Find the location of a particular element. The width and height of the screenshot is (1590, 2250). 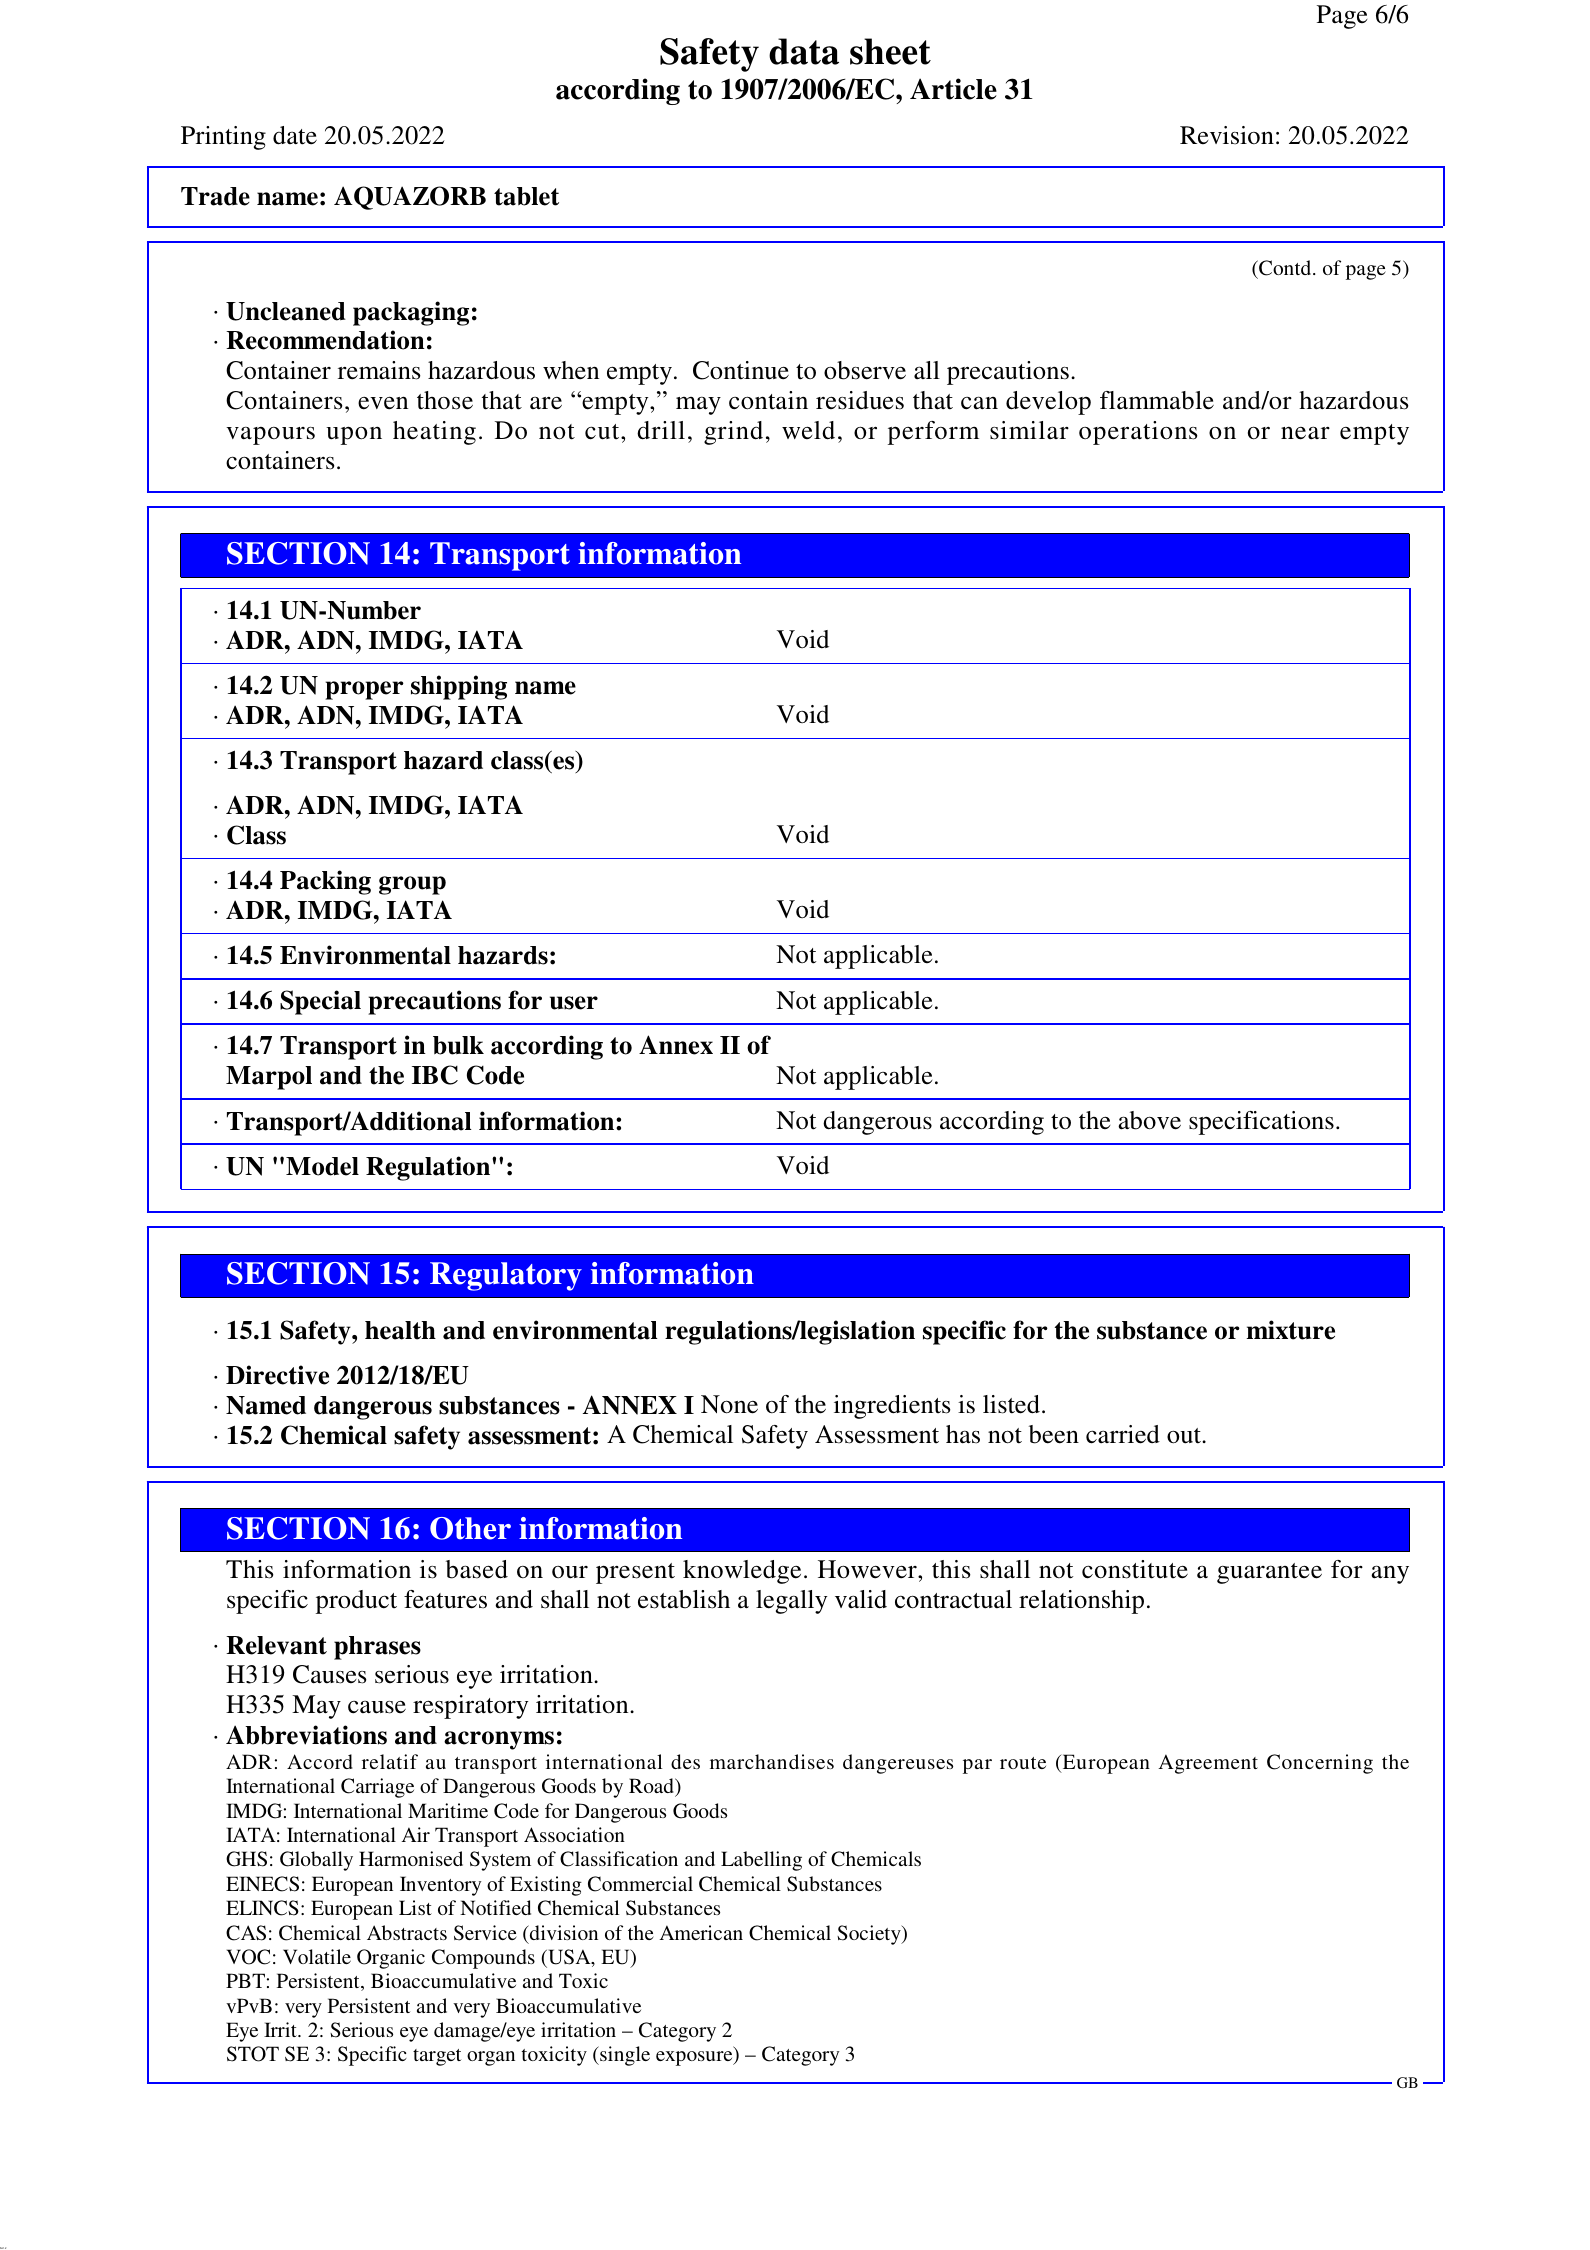

Volatile is located at coordinates (317, 1956).
